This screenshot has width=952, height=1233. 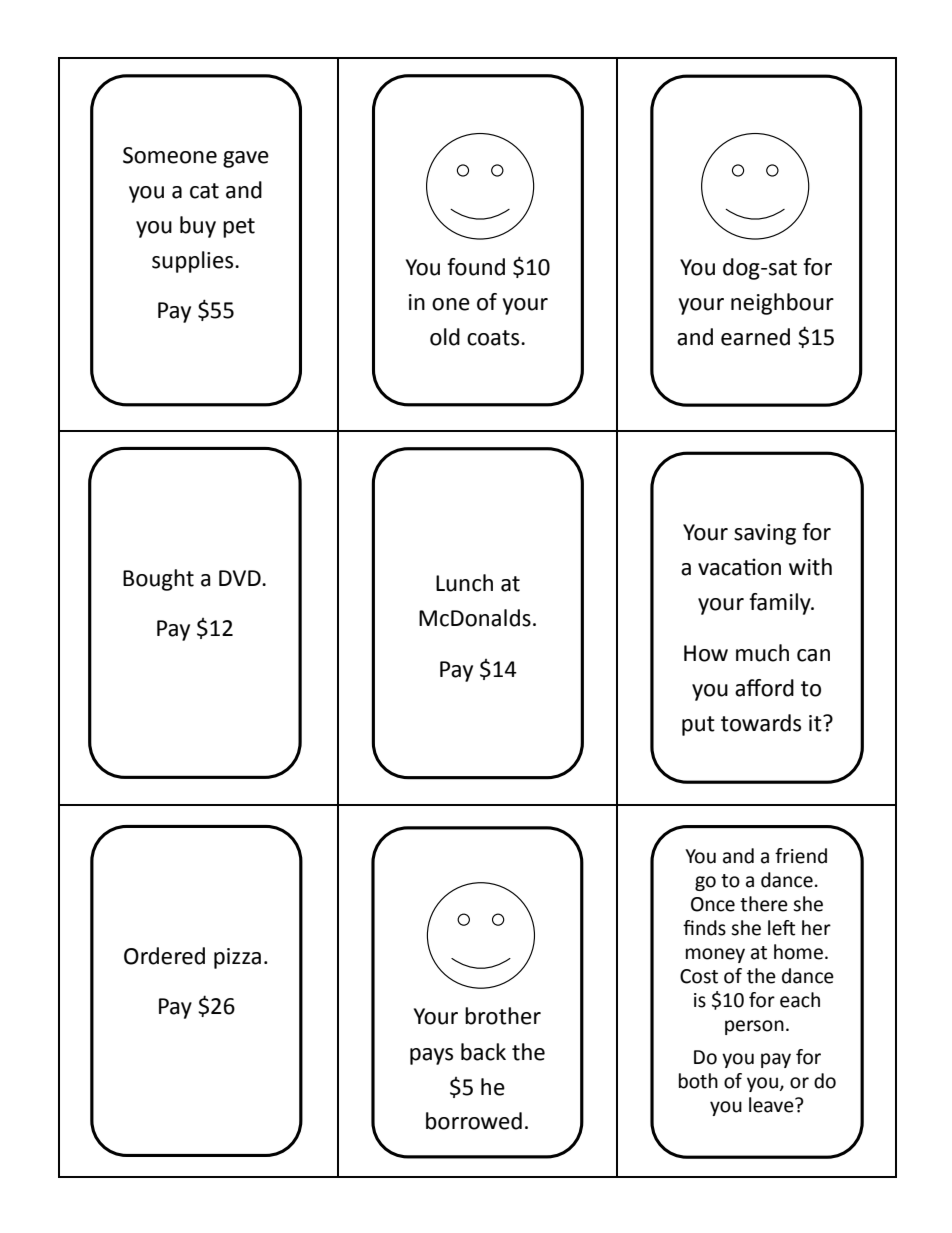 I want to click on both, so click(x=698, y=1081).
